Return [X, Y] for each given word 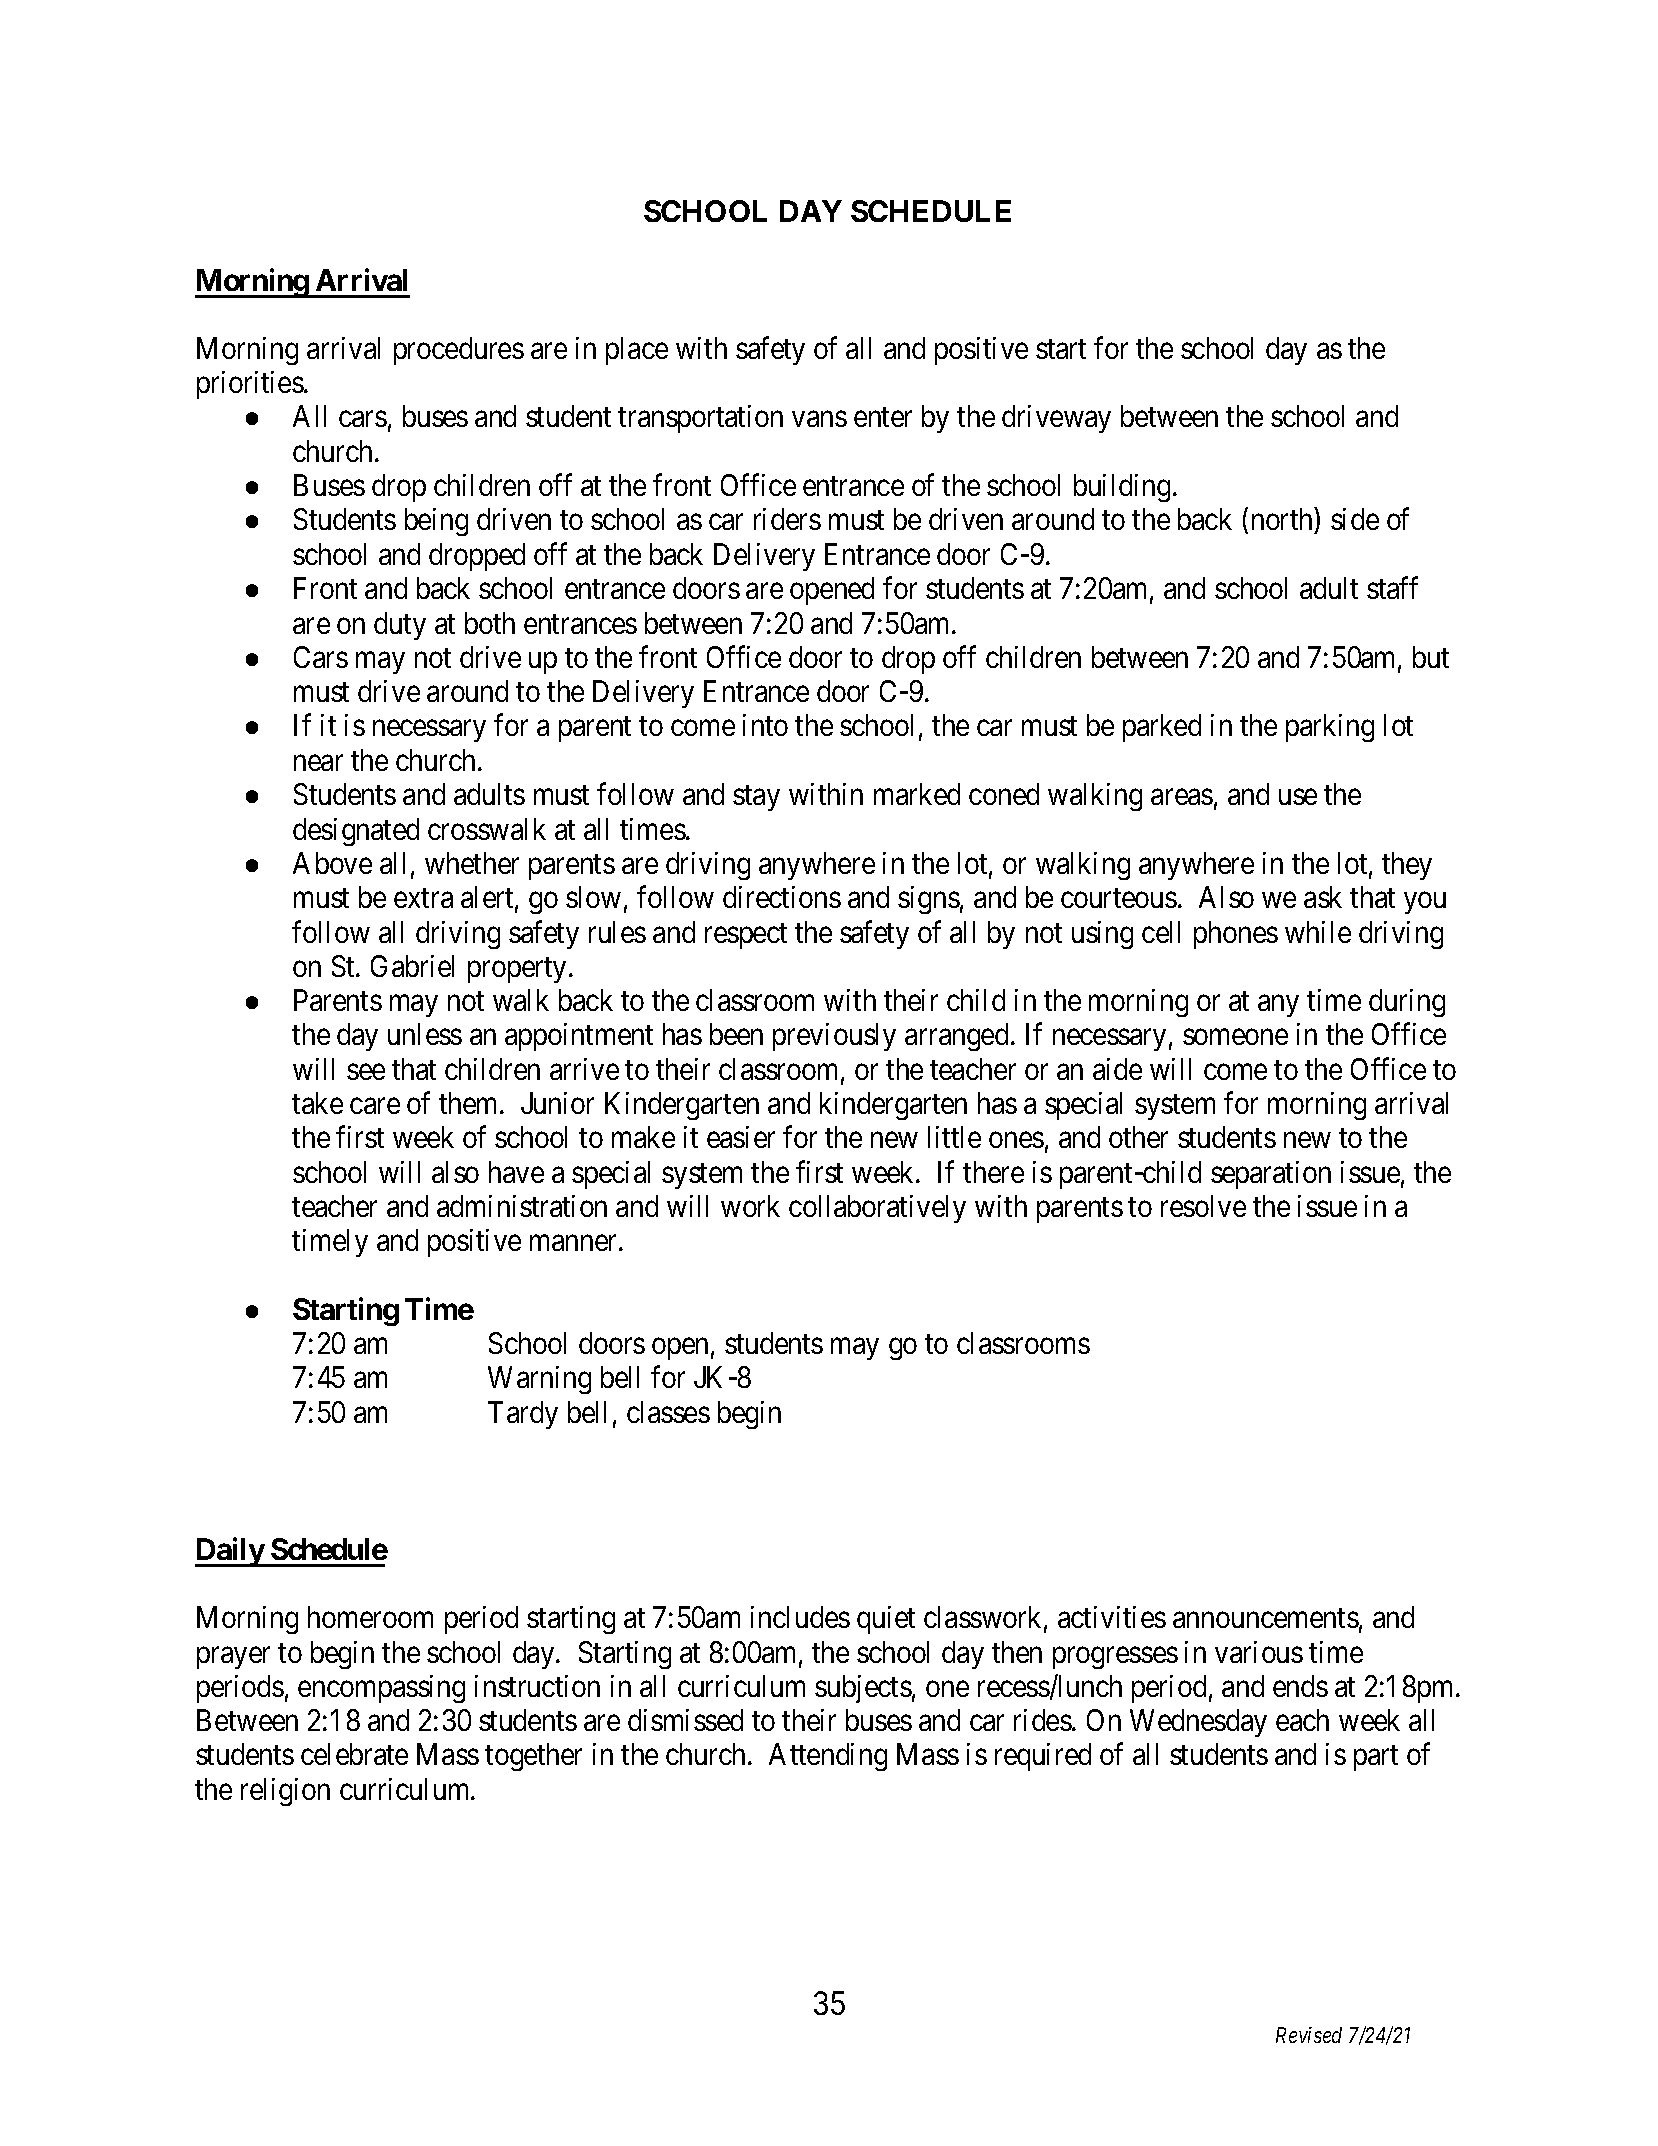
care [375, 1106]
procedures [459, 351]
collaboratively [877, 1209]
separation [1271, 1175]
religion [285, 1792]
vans [819, 419]
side [1355, 519]
